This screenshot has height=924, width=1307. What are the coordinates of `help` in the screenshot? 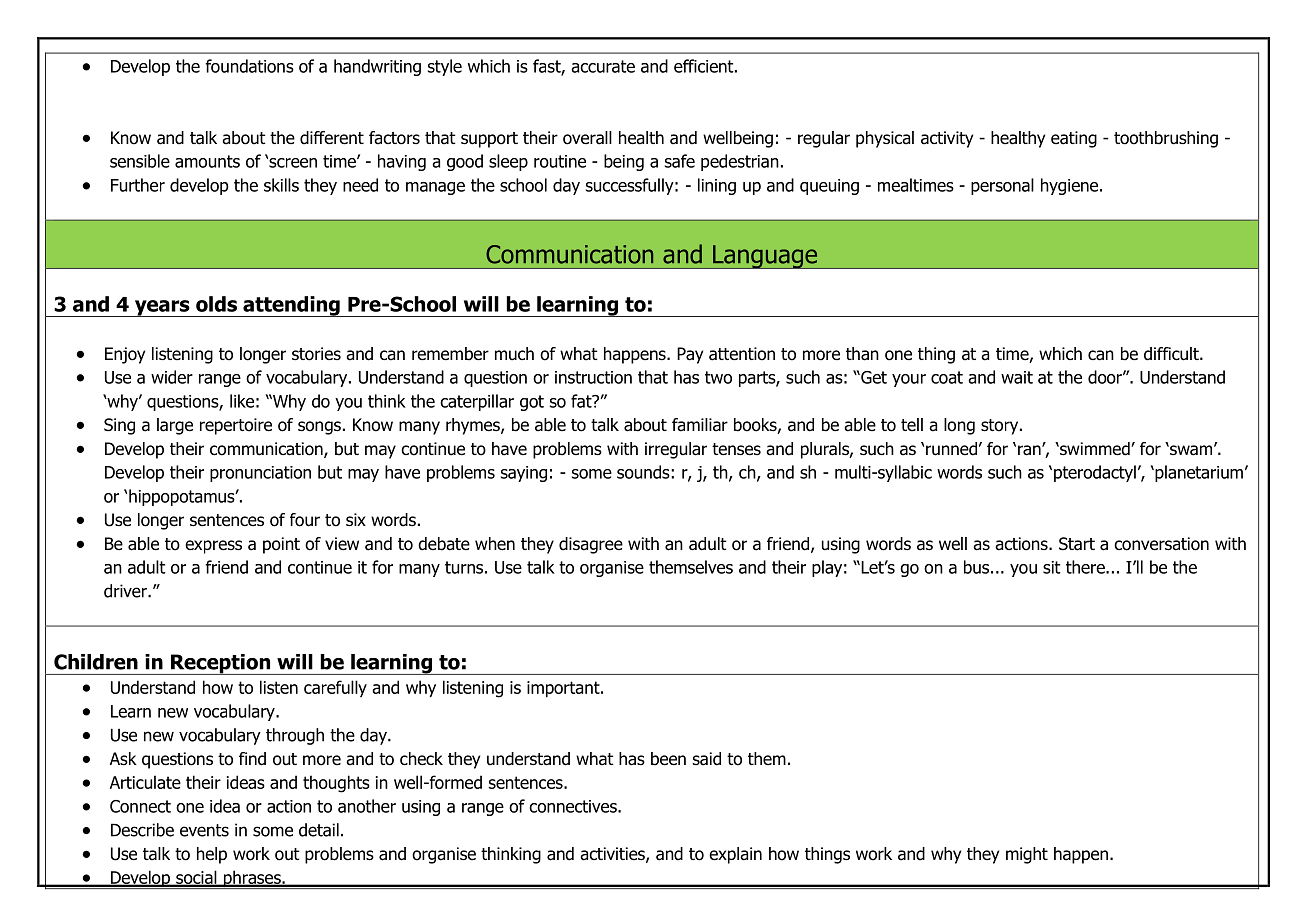 It's located at (212, 855).
